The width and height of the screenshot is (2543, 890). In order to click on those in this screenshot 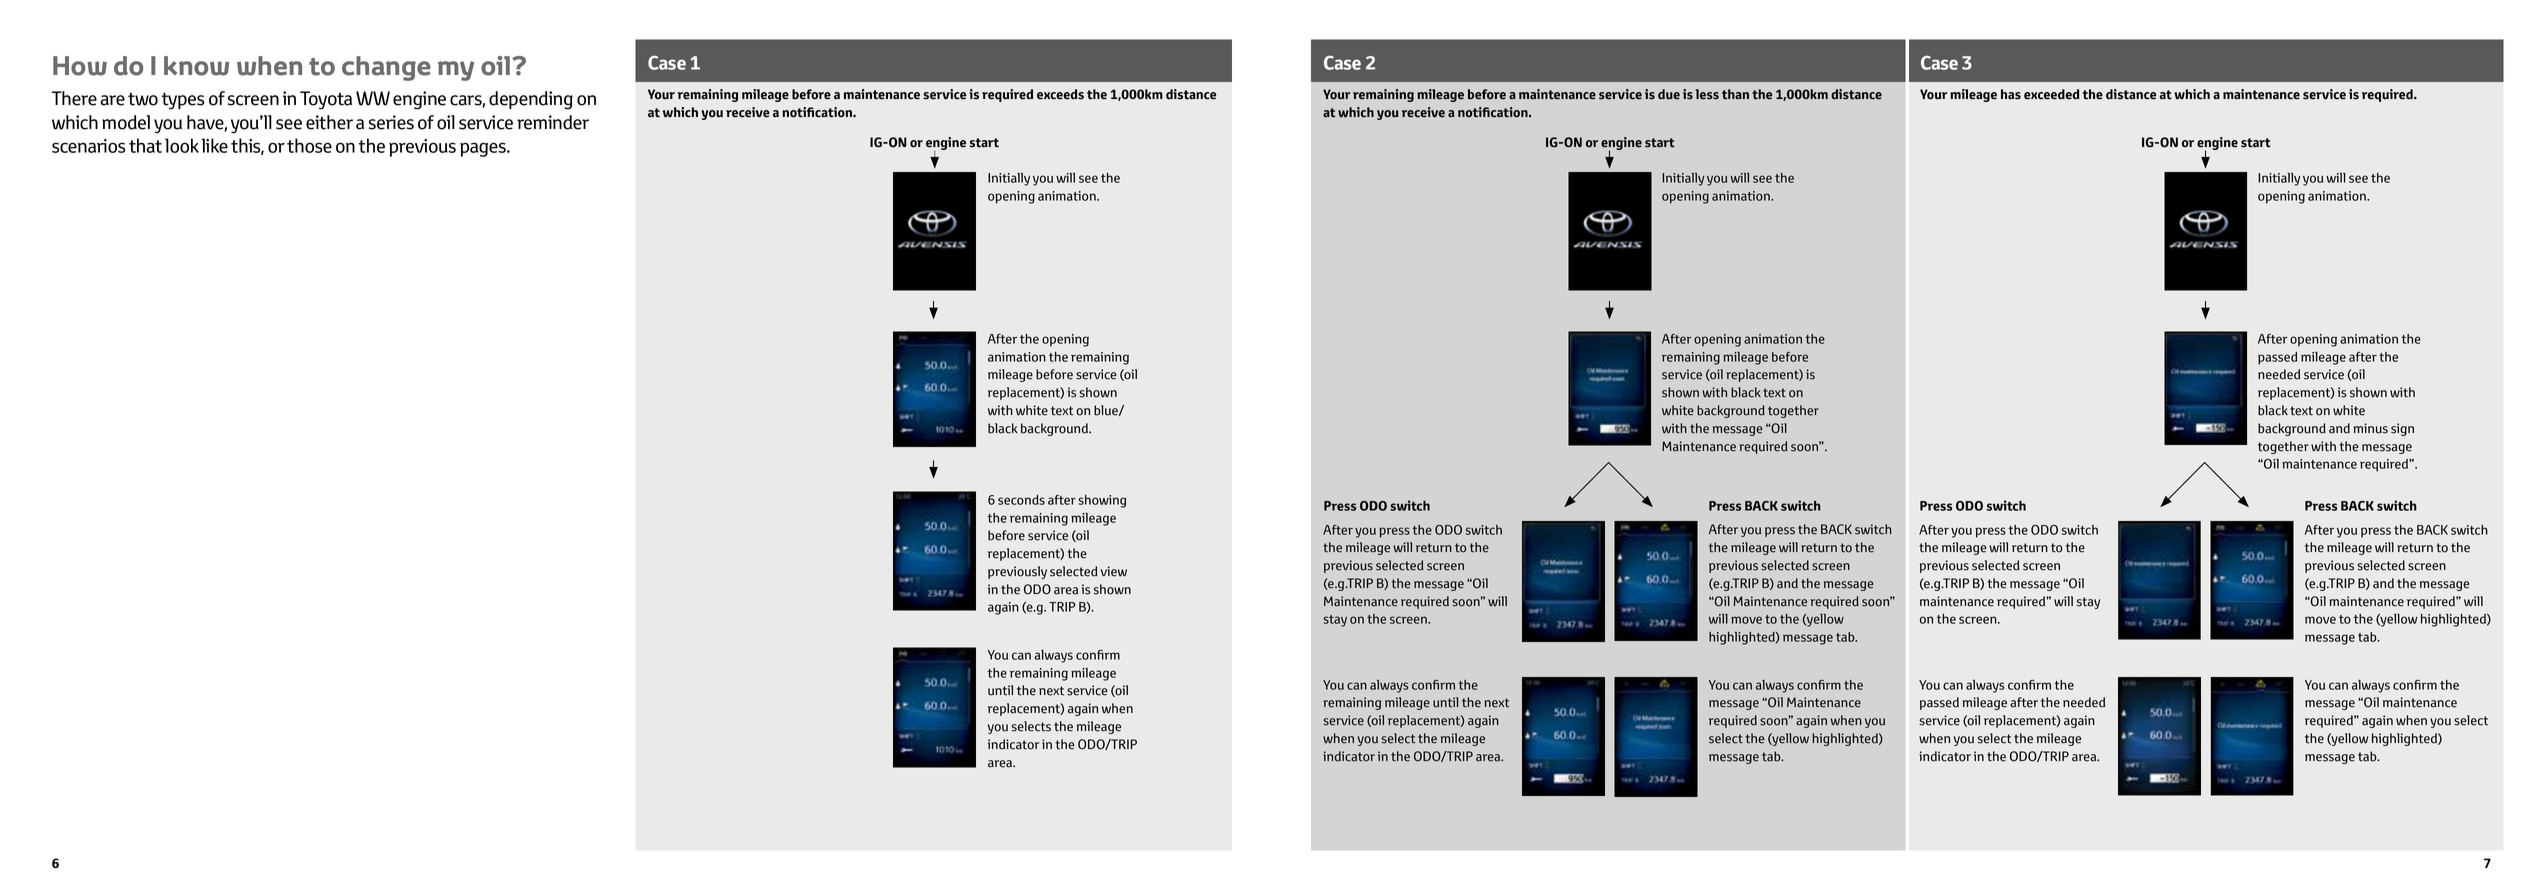, I will do `click(309, 145)`.
